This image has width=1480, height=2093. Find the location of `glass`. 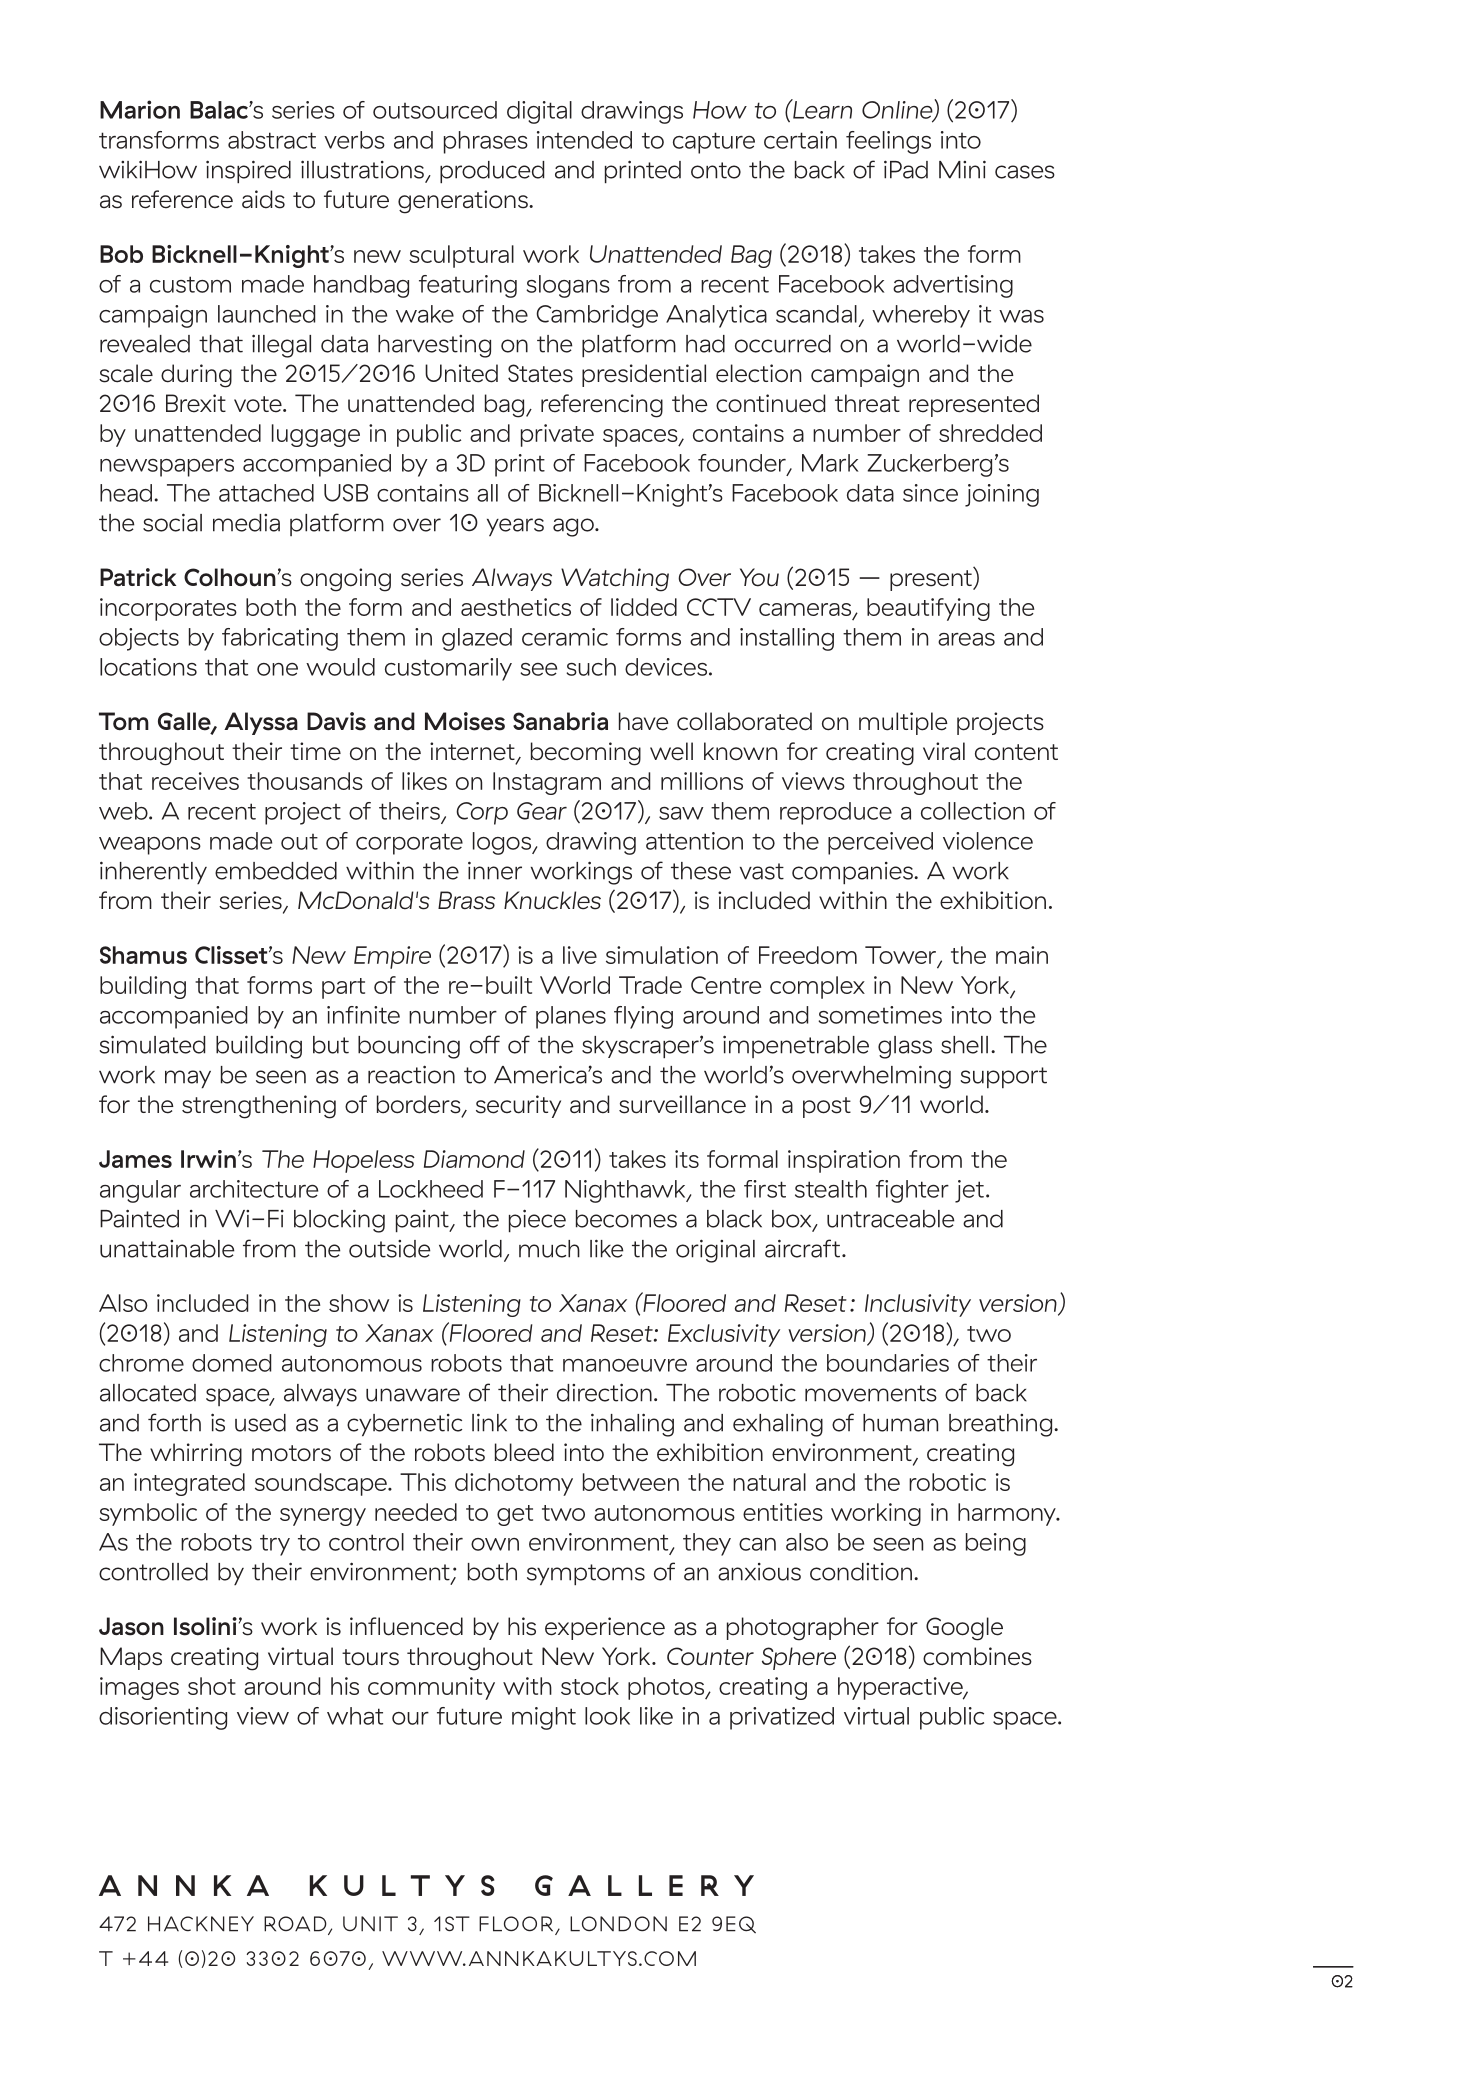

glass is located at coordinates (905, 1047).
